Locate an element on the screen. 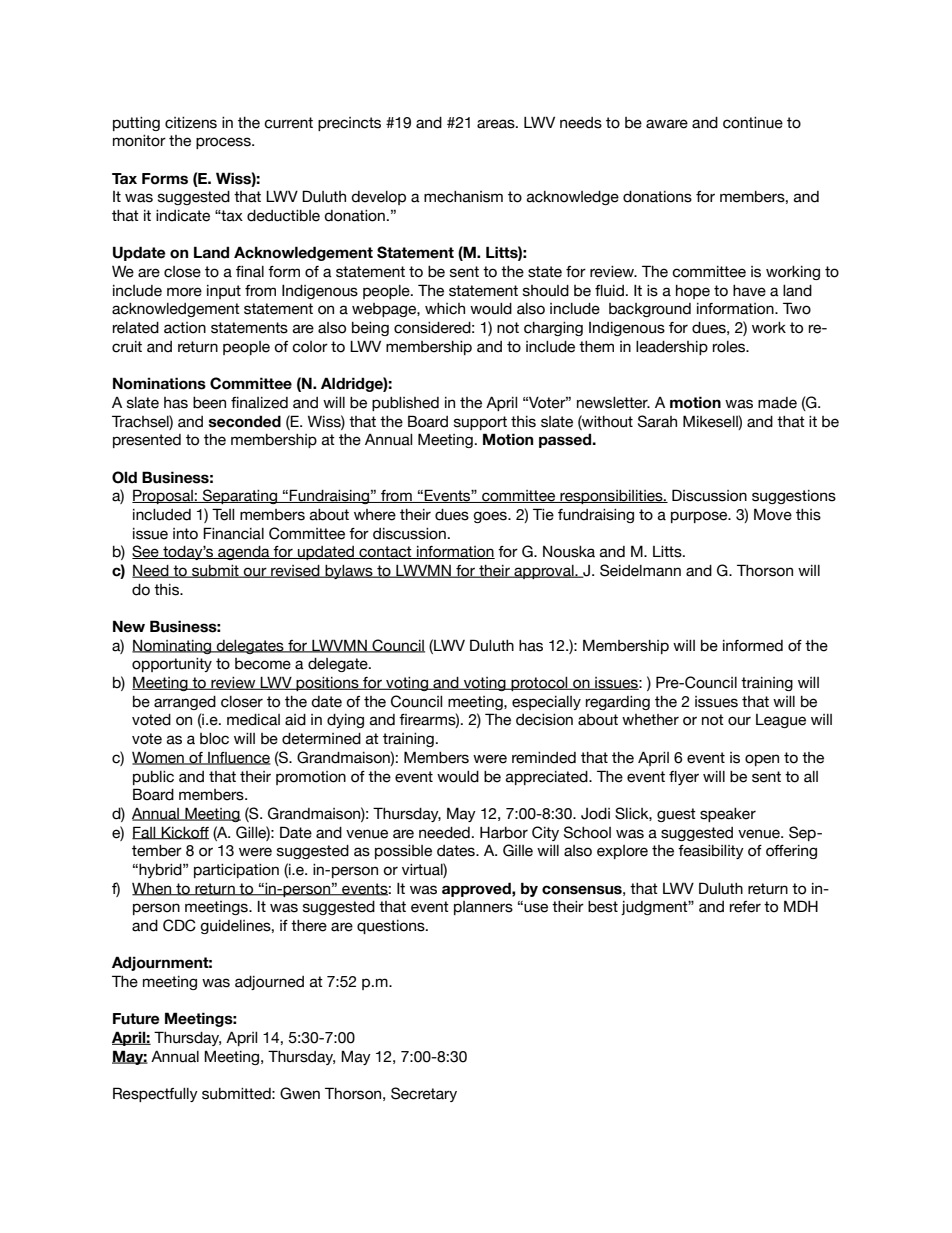  mechanism is located at coordinates (463, 197).
